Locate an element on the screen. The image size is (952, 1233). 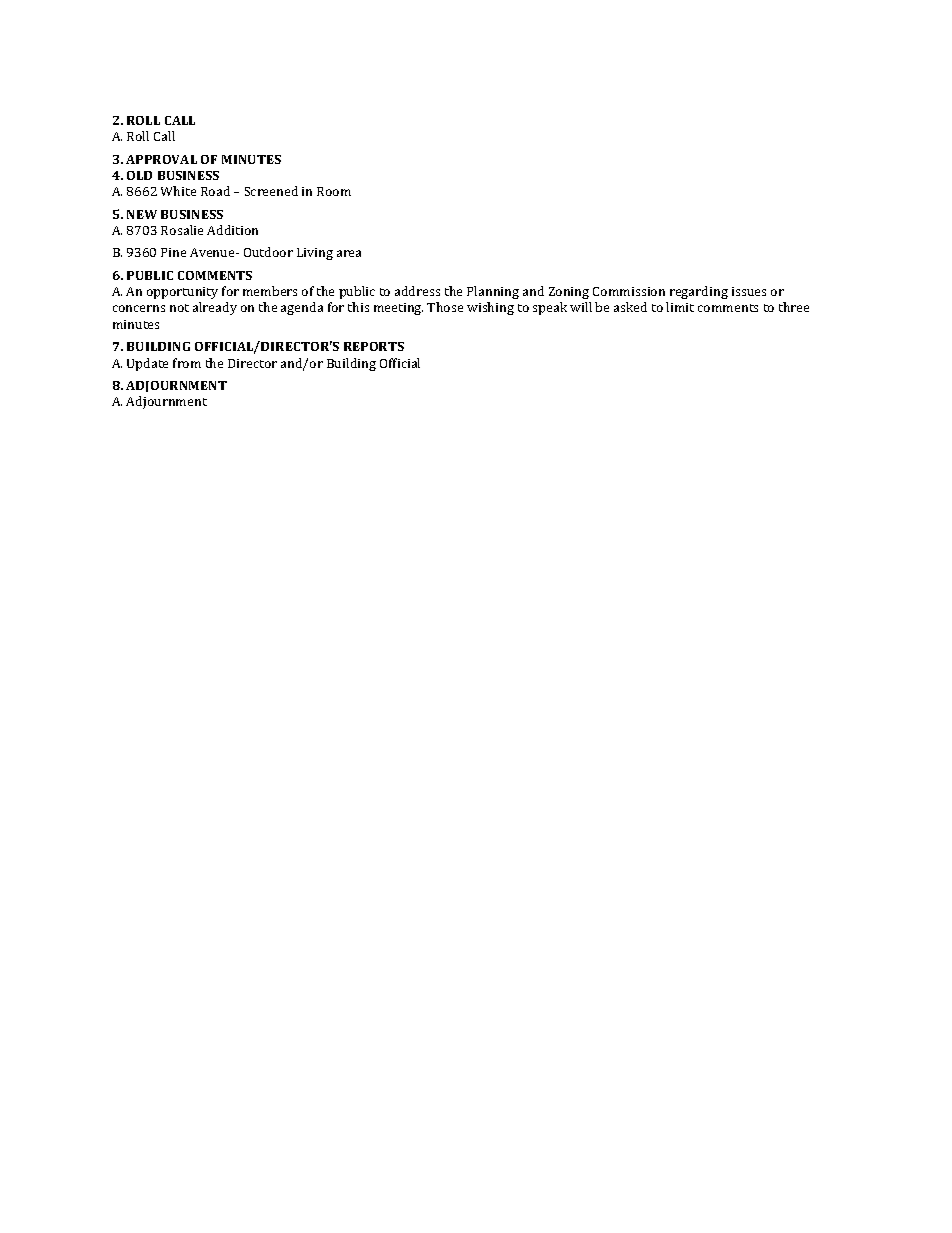
Screened is located at coordinates (271, 191).
